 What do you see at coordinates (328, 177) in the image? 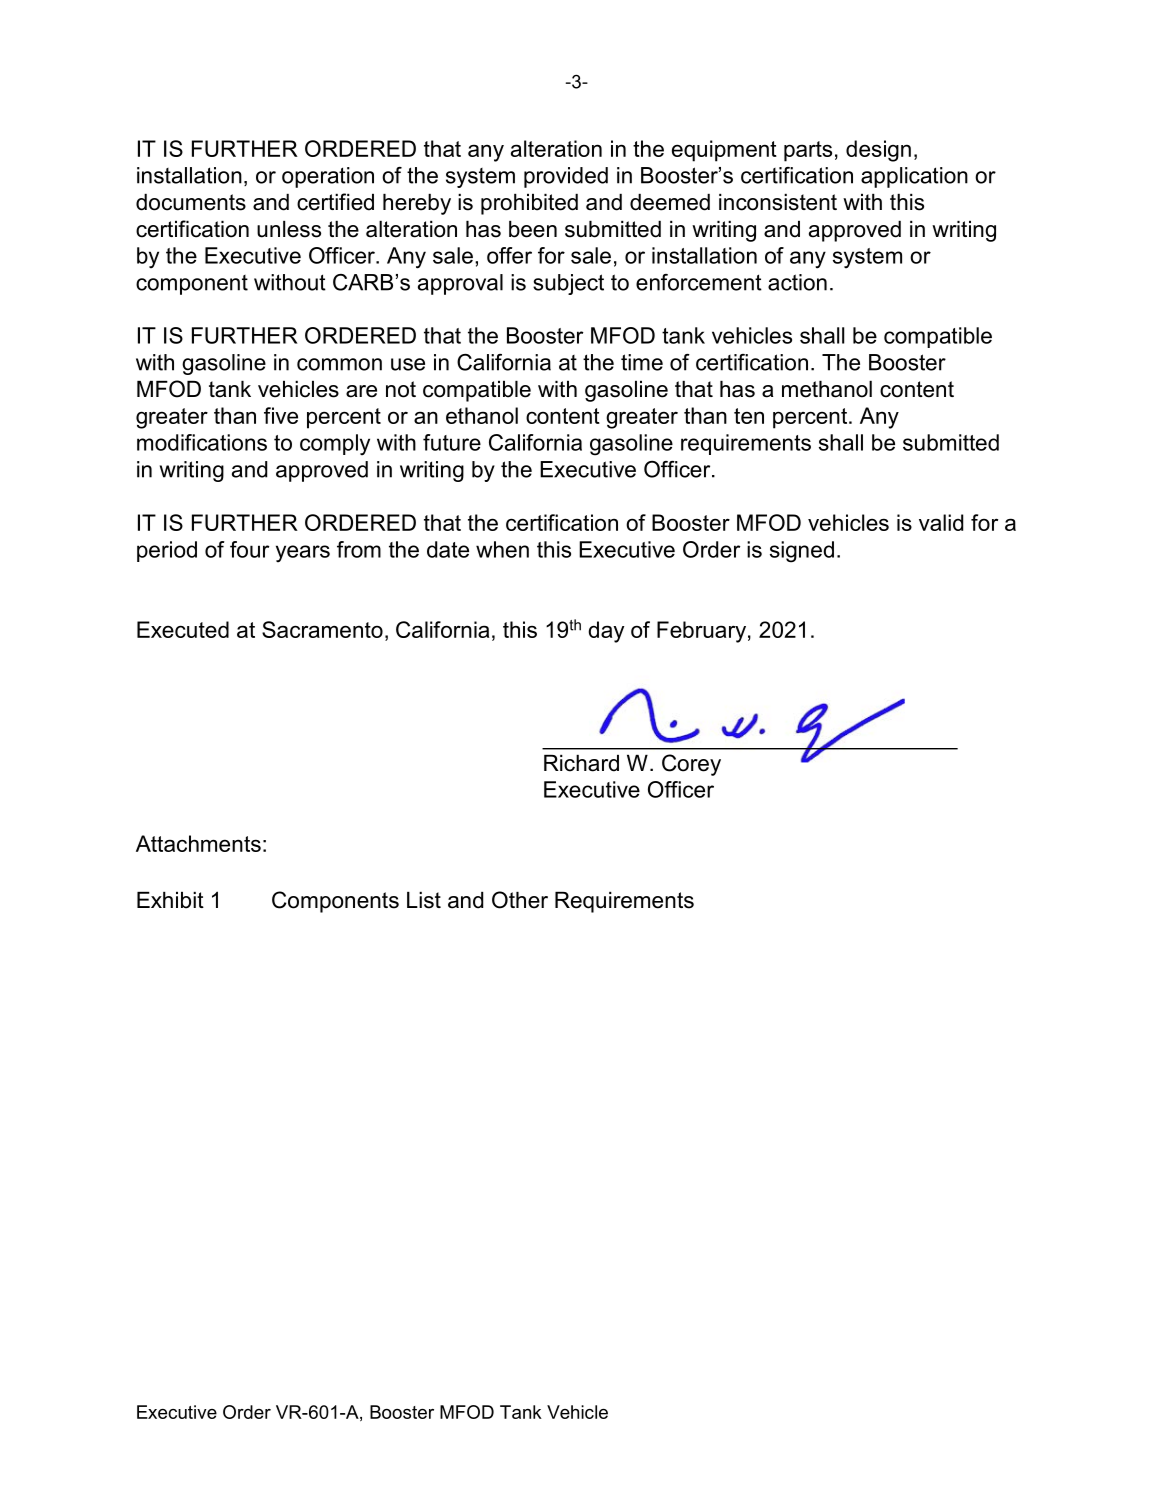
I see `operation` at bounding box center [328, 177].
